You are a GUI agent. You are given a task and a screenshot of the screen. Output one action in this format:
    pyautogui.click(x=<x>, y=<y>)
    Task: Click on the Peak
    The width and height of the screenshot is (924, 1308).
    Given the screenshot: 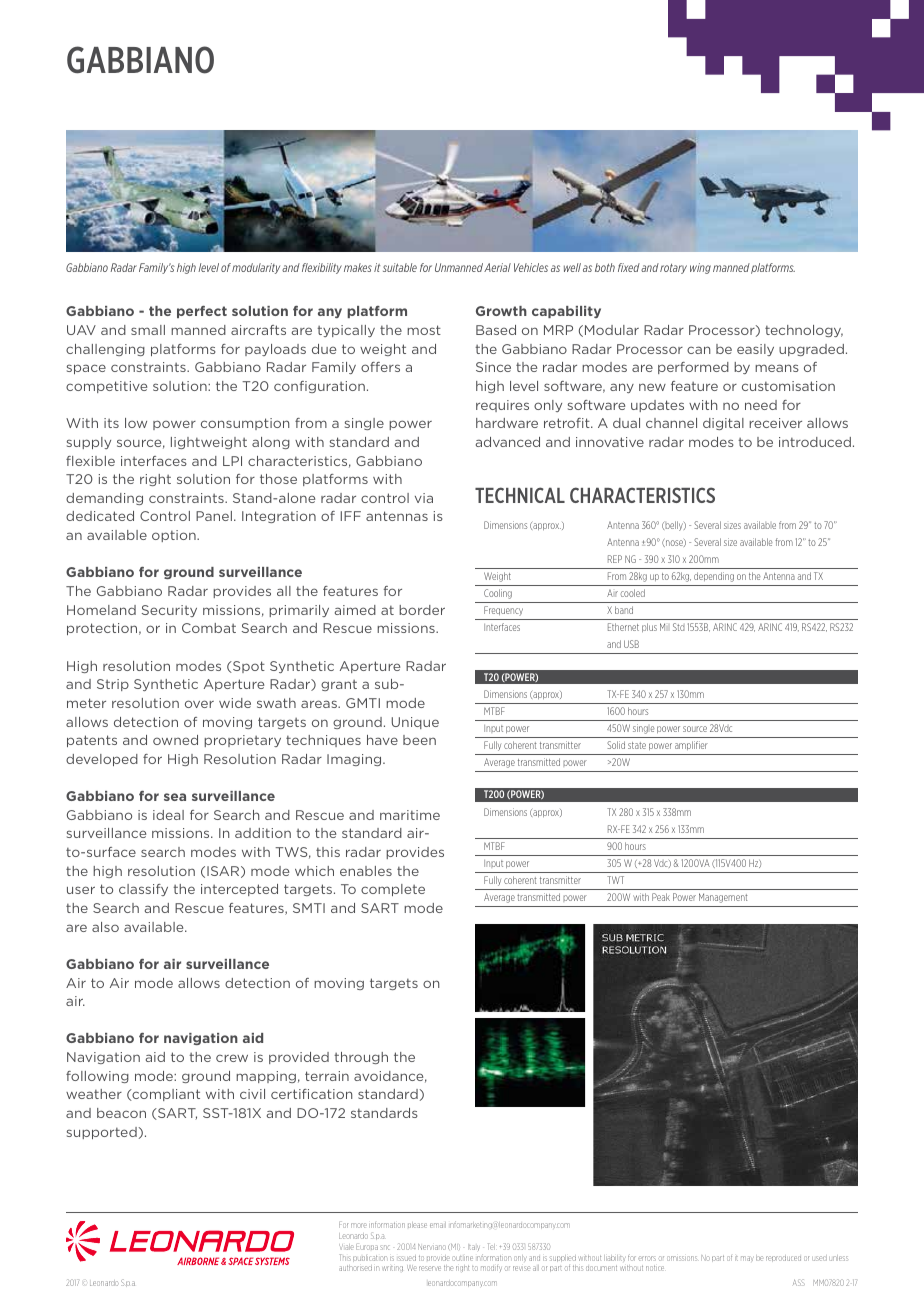 What is the action you would take?
    pyautogui.click(x=661, y=897)
